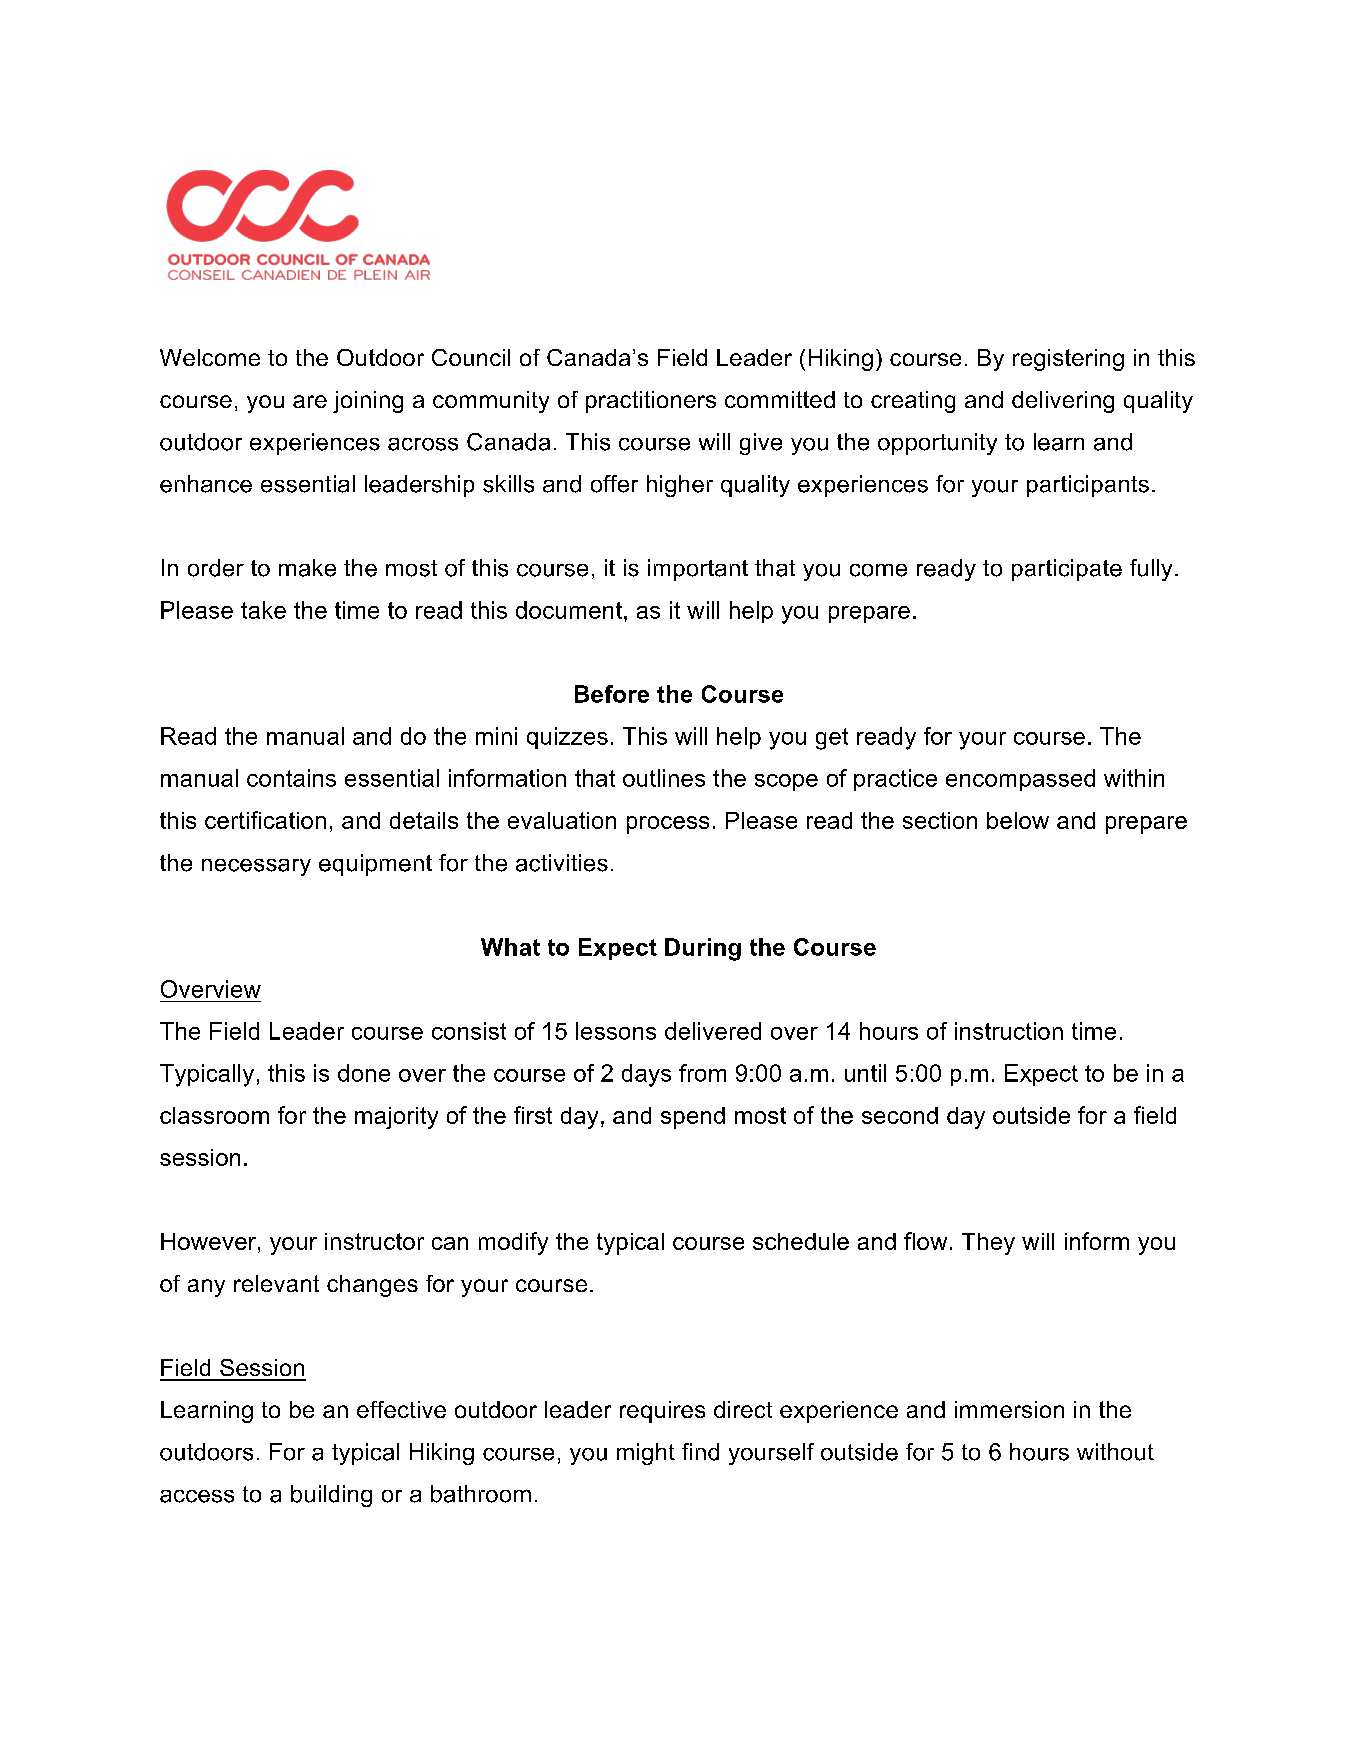 The height and width of the screenshot is (1757, 1358). Describe the element at coordinates (651, 402) in the screenshot. I see `practitioners` at that location.
